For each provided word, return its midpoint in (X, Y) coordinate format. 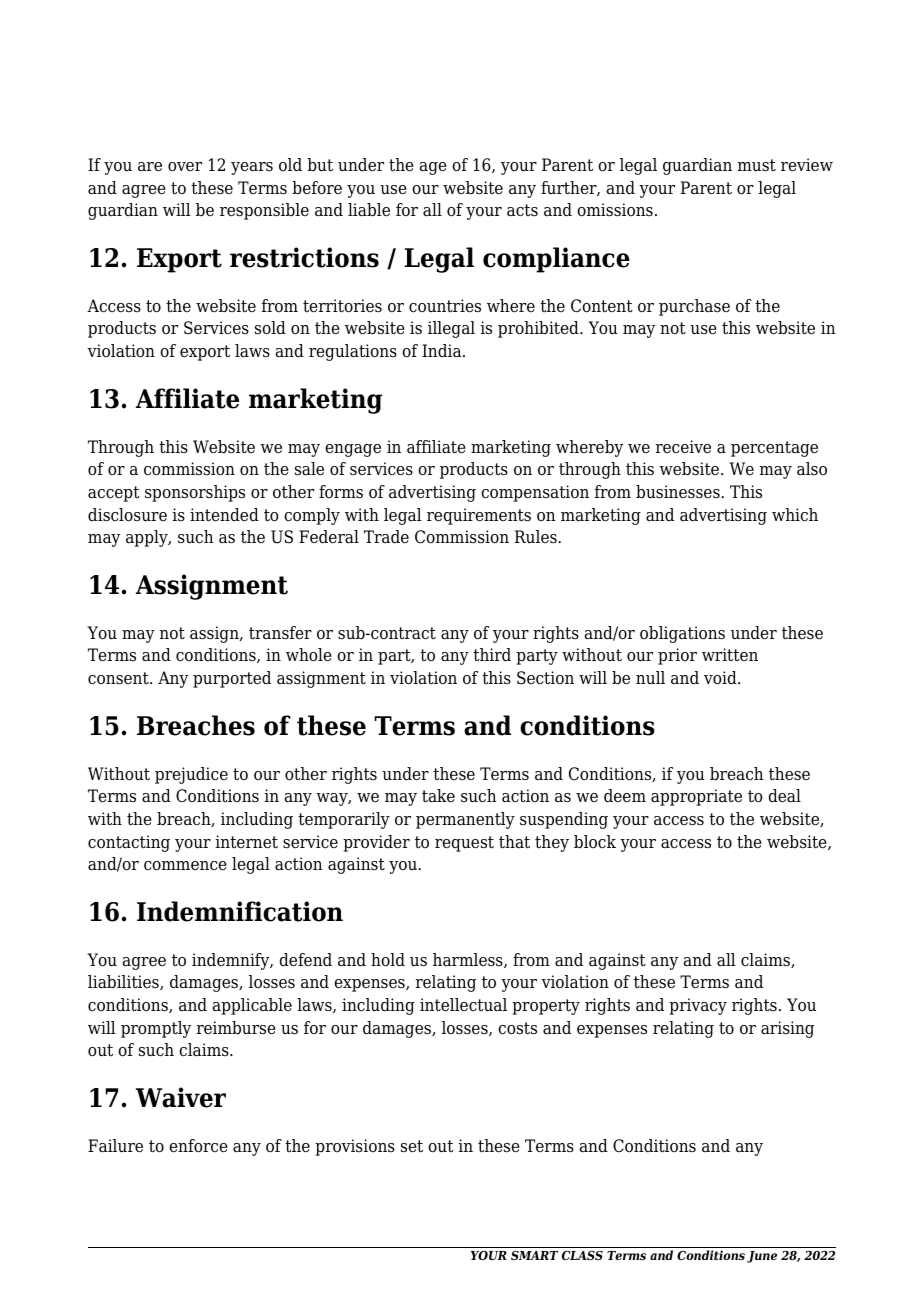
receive (683, 447)
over (185, 167)
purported (232, 679)
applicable (252, 1006)
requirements (479, 516)
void (721, 678)
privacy (698, 1006)
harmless (469, 960)
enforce (198, 1146)
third (492, 655)
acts (522, 210)
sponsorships (195, 493)
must (757, 165)
